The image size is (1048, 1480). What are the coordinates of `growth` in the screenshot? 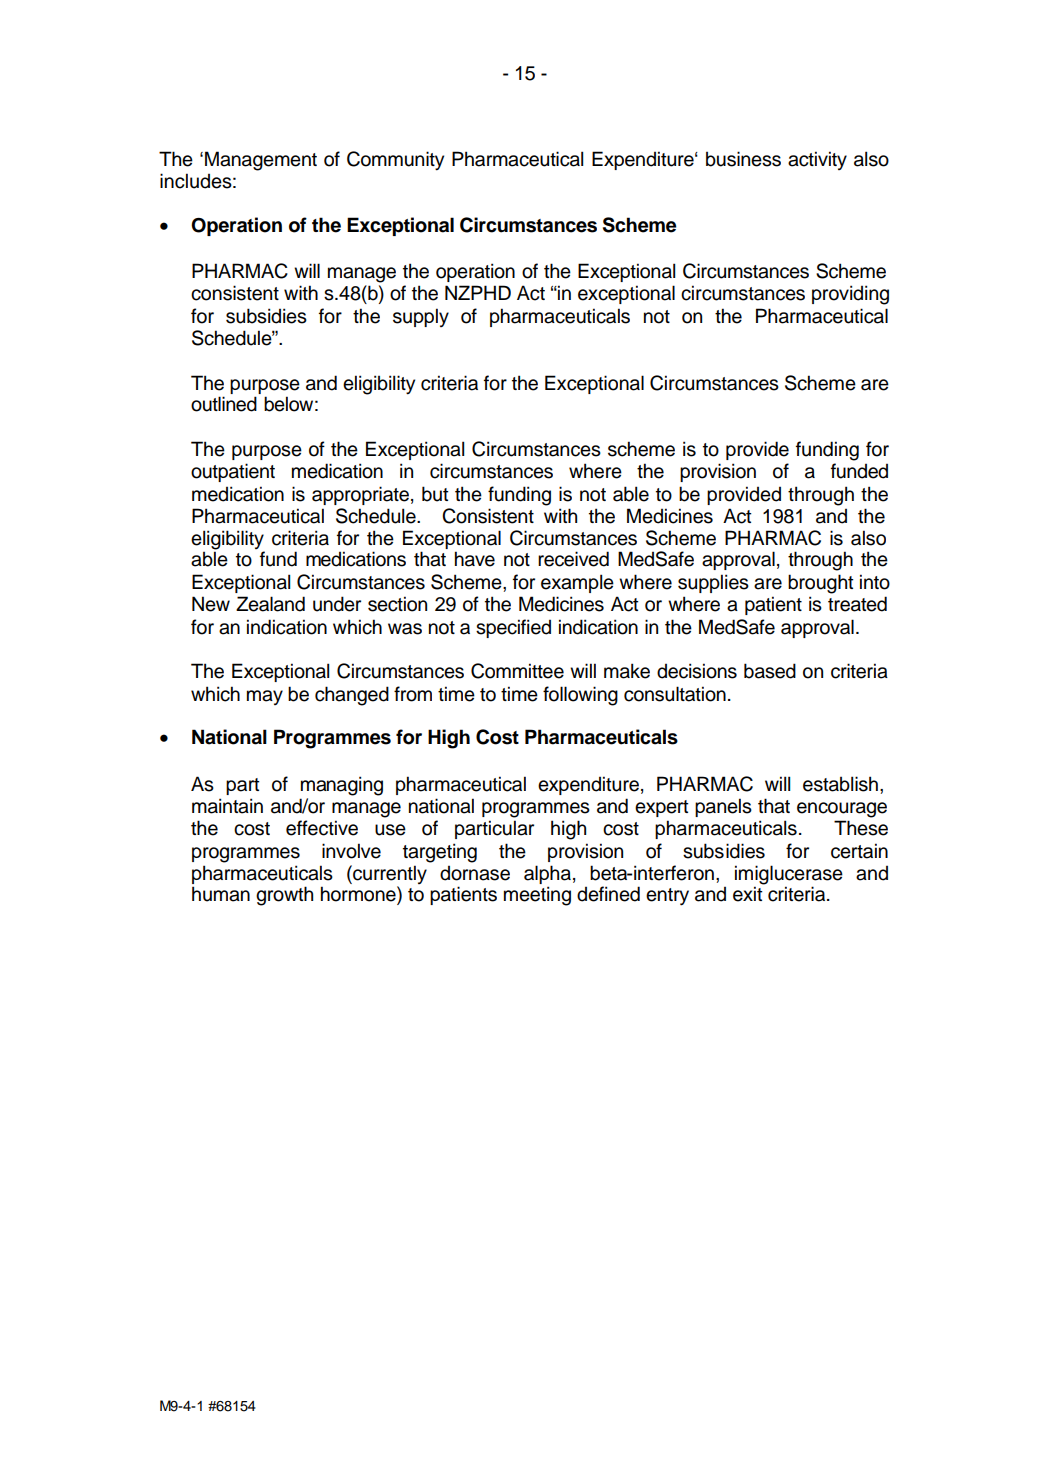 It's located at (284, 896).
